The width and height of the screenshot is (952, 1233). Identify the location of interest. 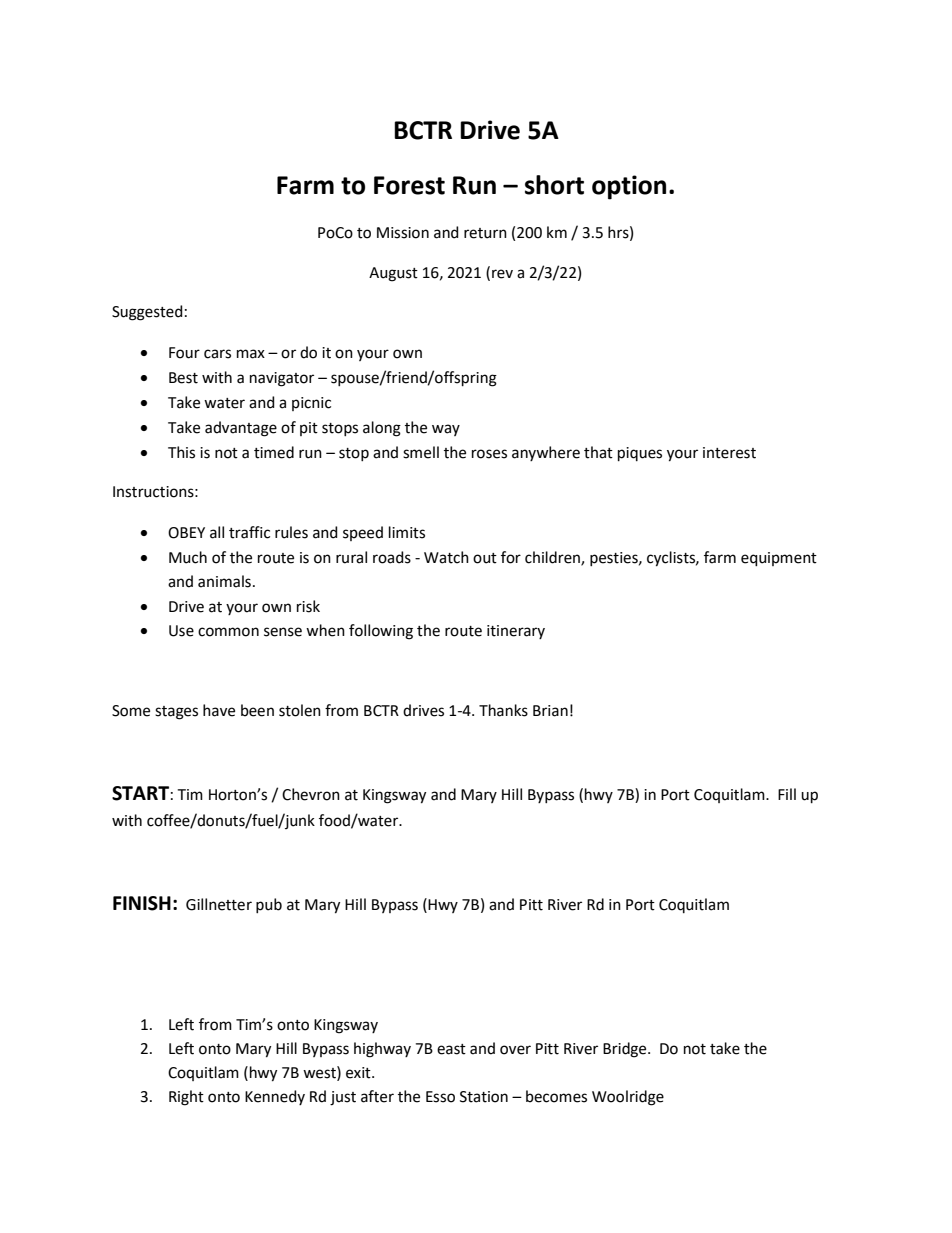
(729, 453).
